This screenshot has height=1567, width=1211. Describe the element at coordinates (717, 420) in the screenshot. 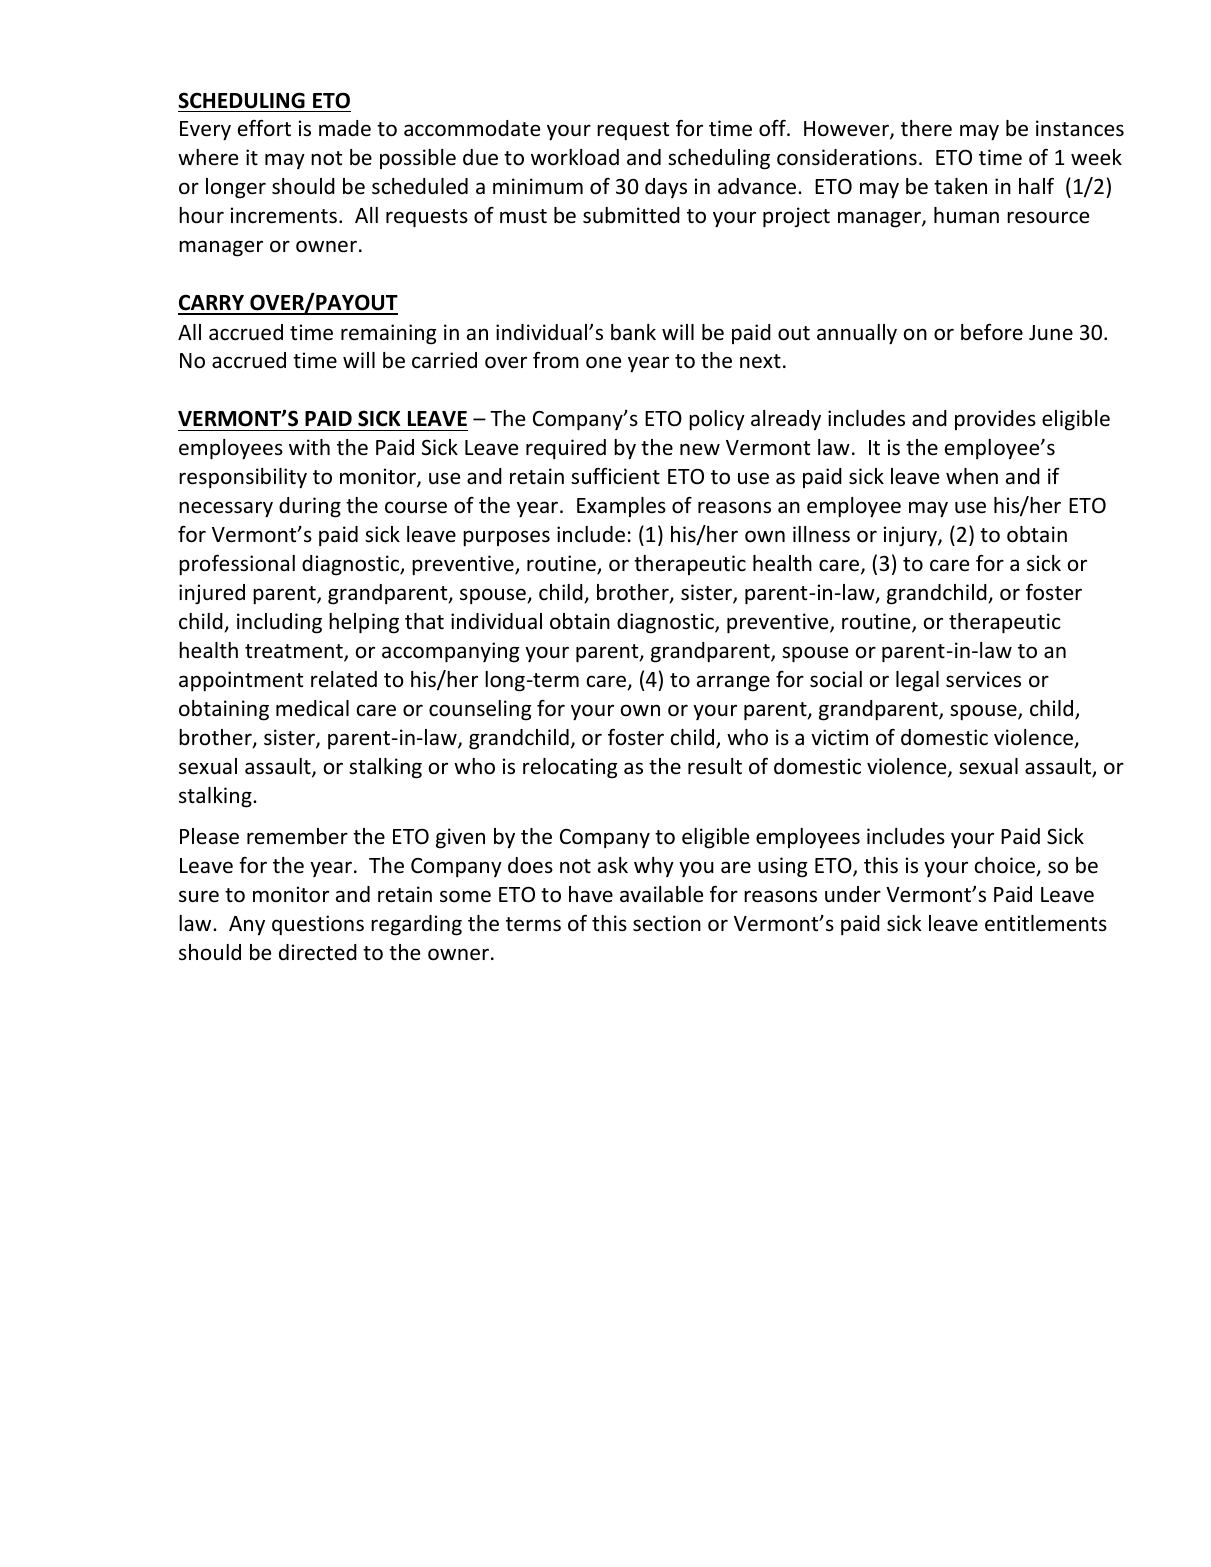

I see `policy` at that location.
